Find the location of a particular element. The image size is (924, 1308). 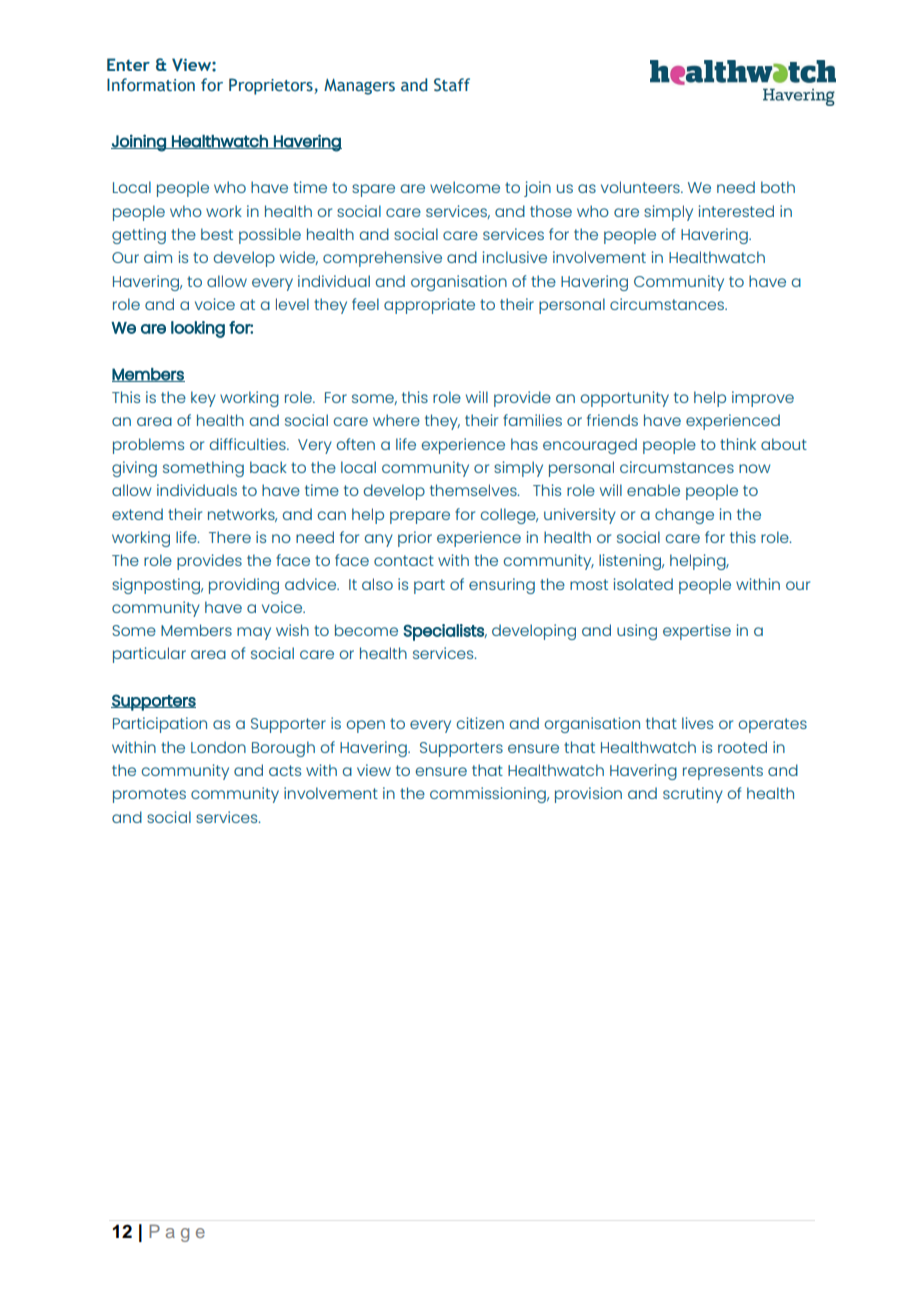

may is located at coordinates (254, 633).
